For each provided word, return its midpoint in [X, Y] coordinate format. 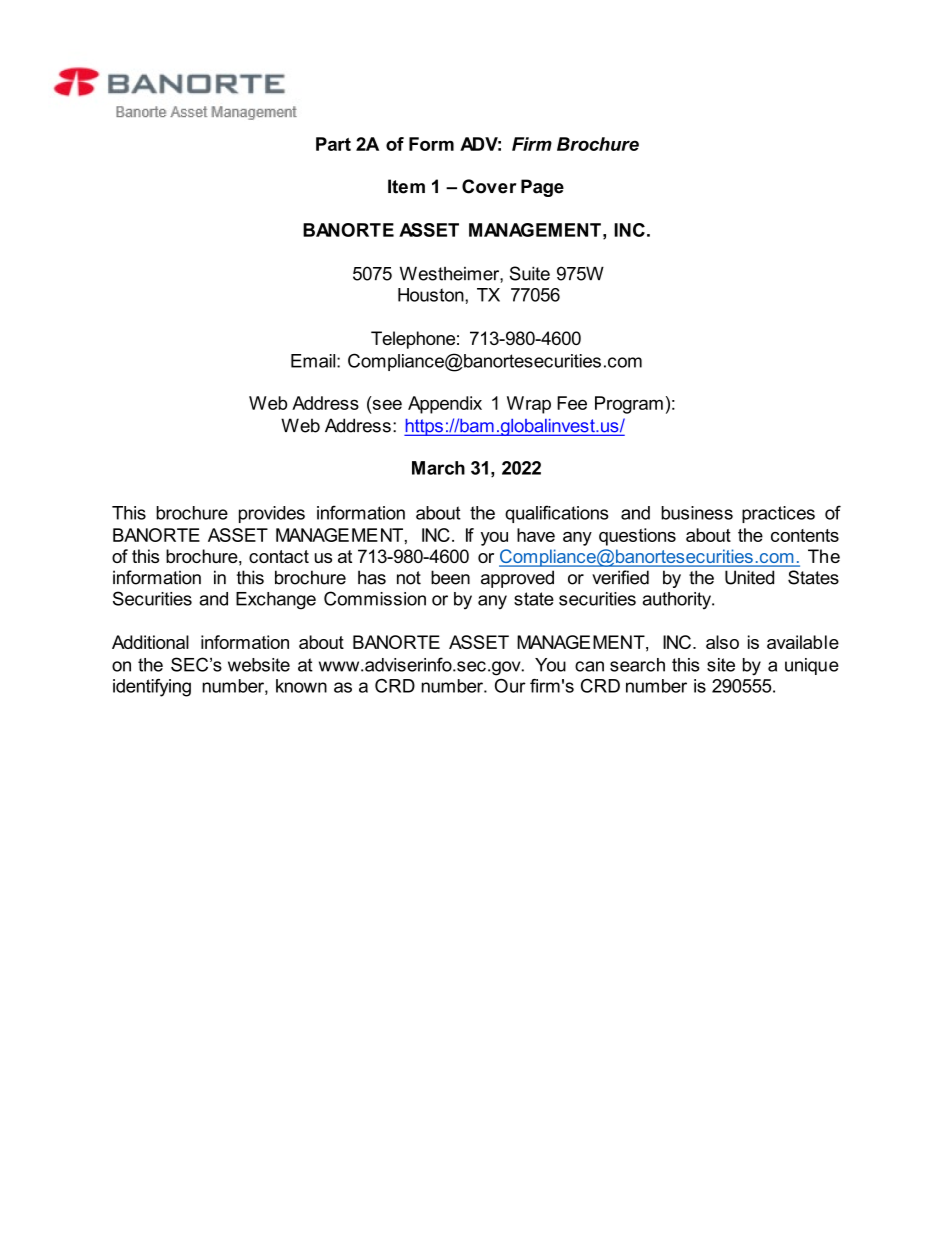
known [301, 686]
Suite [530, 273]
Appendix [445, 405]
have [536, 535]
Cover [489, 186]
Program [629, 405]
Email [314, 361]
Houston [432, 295]
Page [542, 188]
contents [805, 535]
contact [279, 556]
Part [333, 144]
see [386, 404]
